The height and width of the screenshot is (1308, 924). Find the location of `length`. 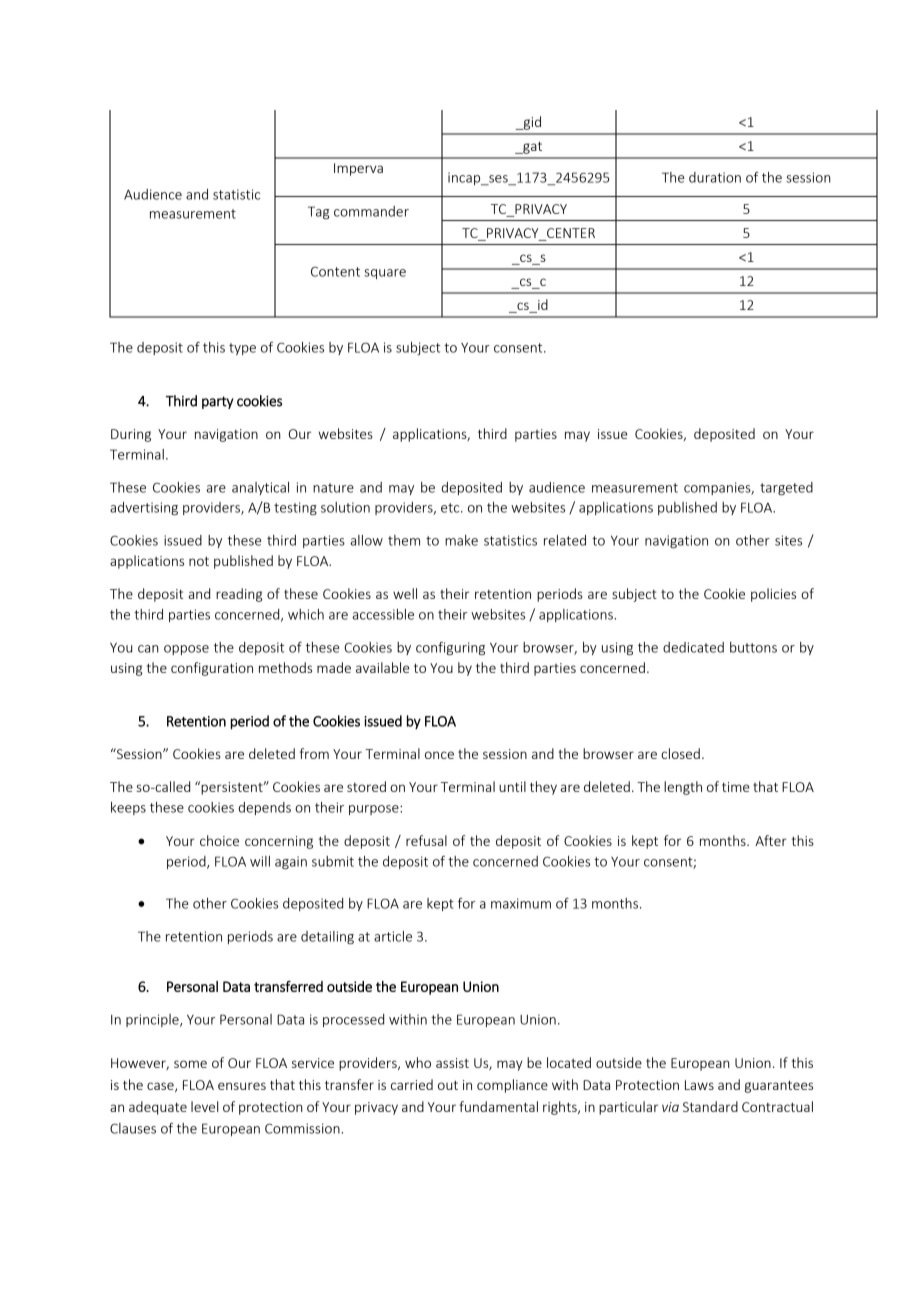

length is located at coordinates (683, 788).
